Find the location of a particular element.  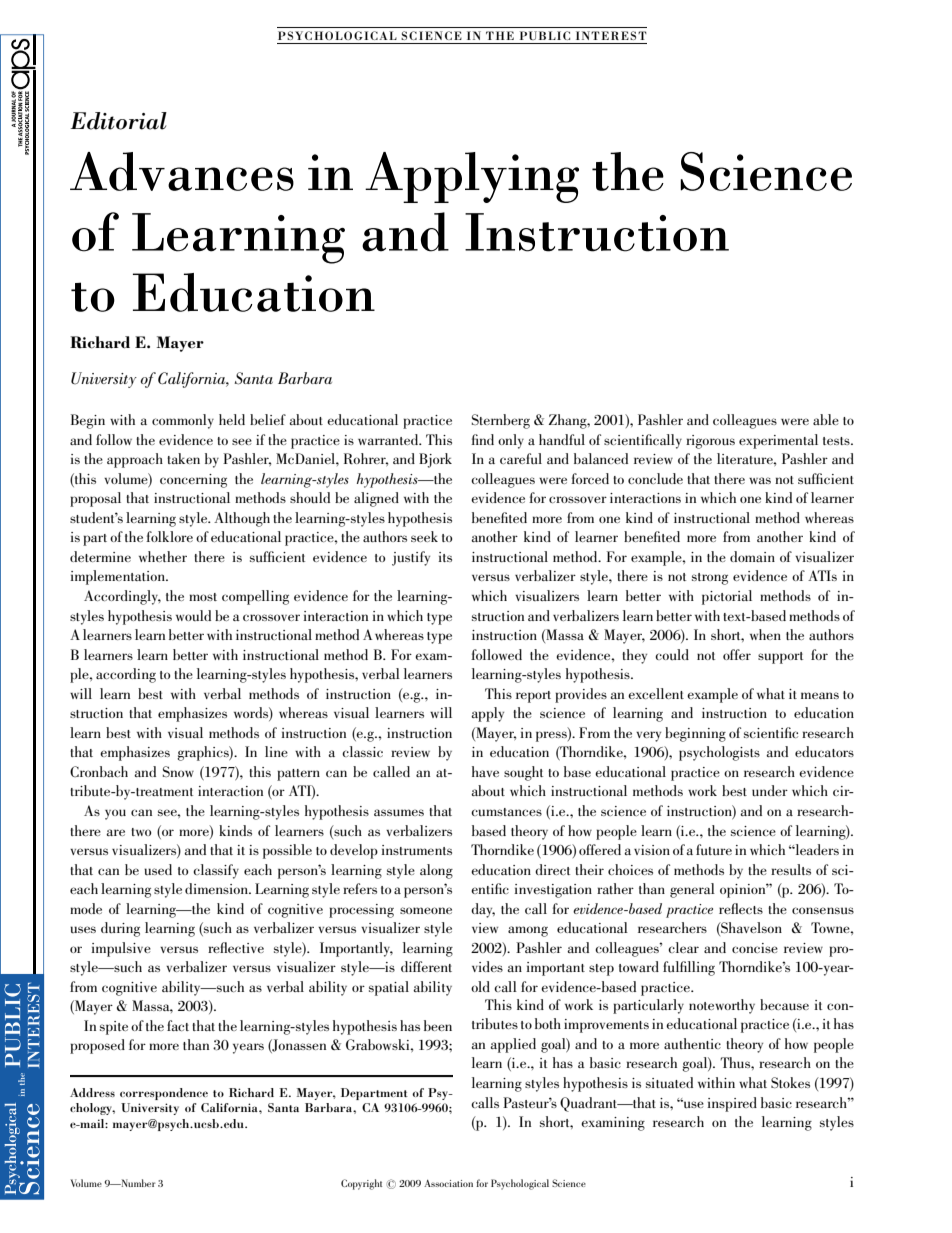

sought is located at coordinates (523, 773).
